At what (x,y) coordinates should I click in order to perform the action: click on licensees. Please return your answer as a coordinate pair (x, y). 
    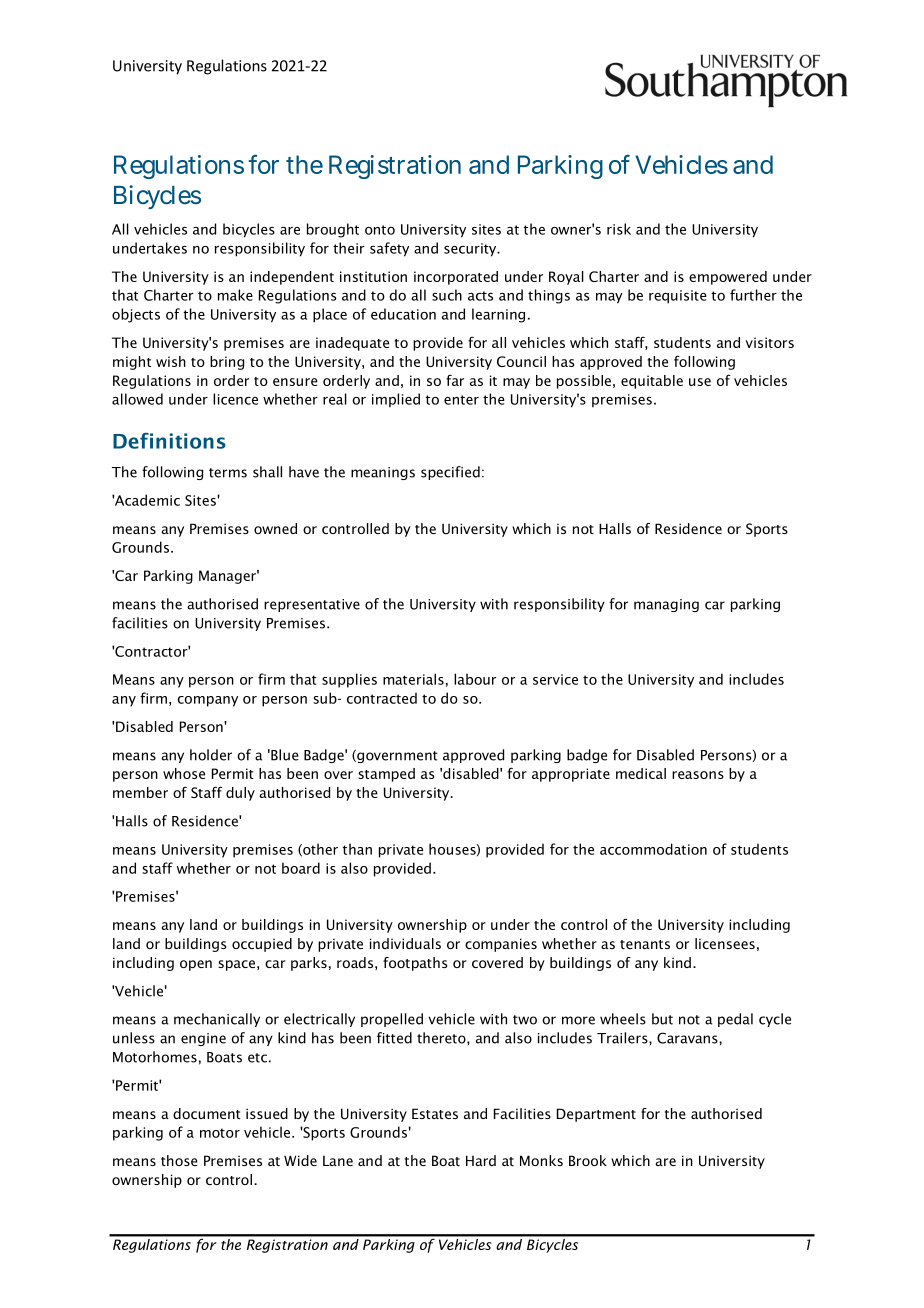
    Looking at the image, I should click on (725, 943).
